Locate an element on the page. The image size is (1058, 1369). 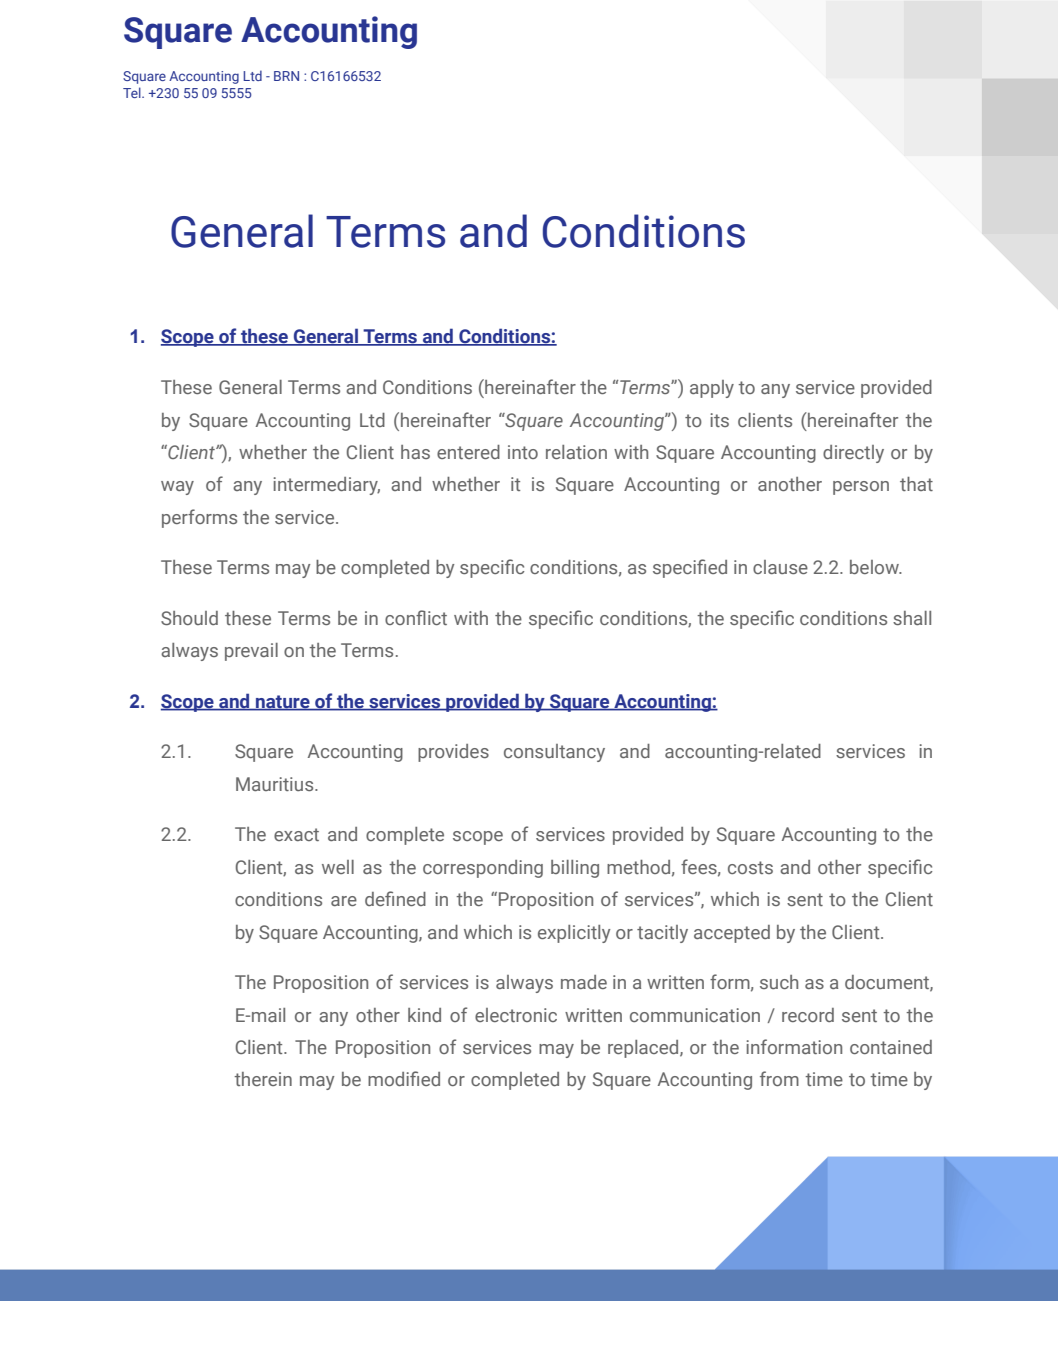
shall is located at coordinates (912, 618).
